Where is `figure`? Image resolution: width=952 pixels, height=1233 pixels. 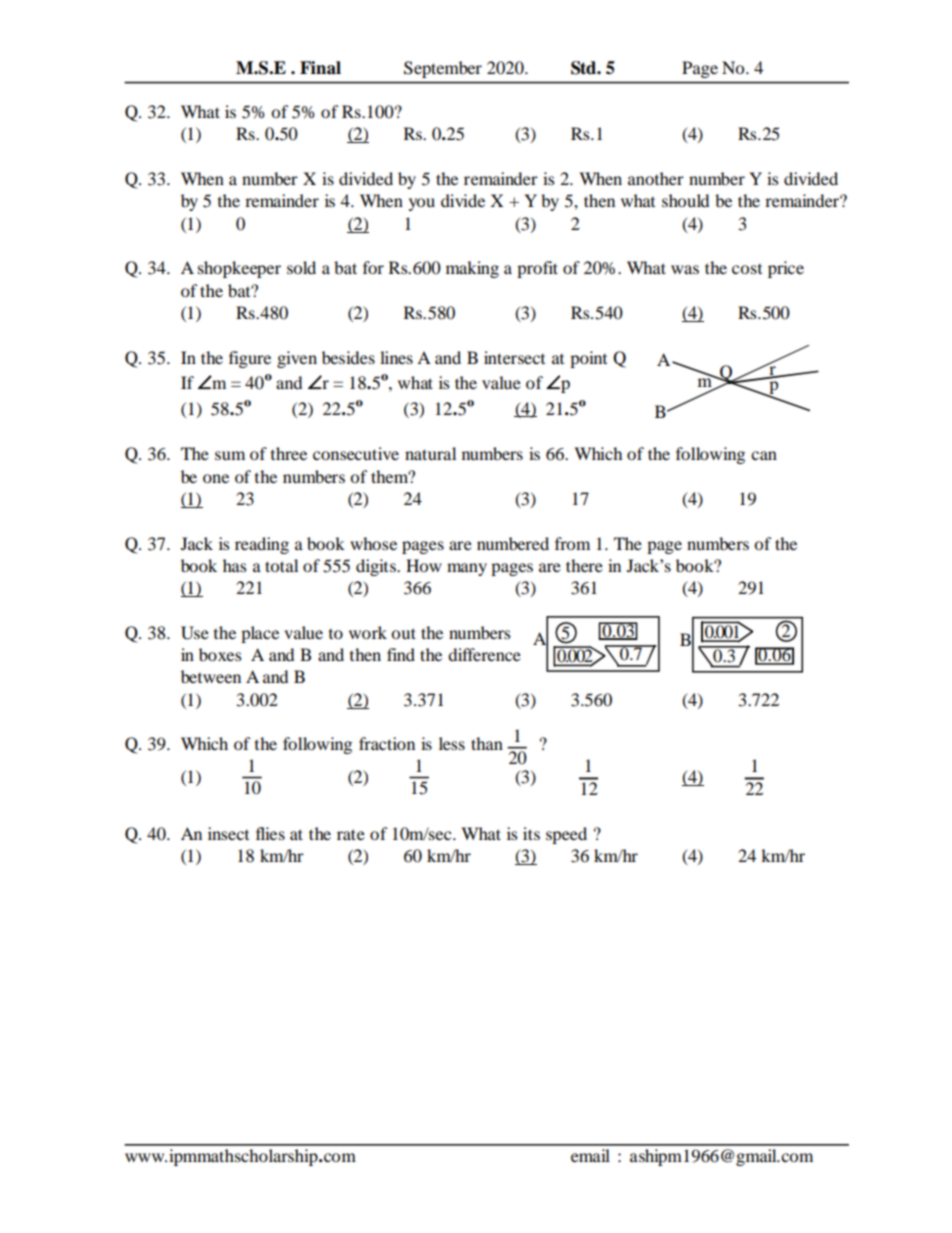
figure is located at coordinates (250, 359).
